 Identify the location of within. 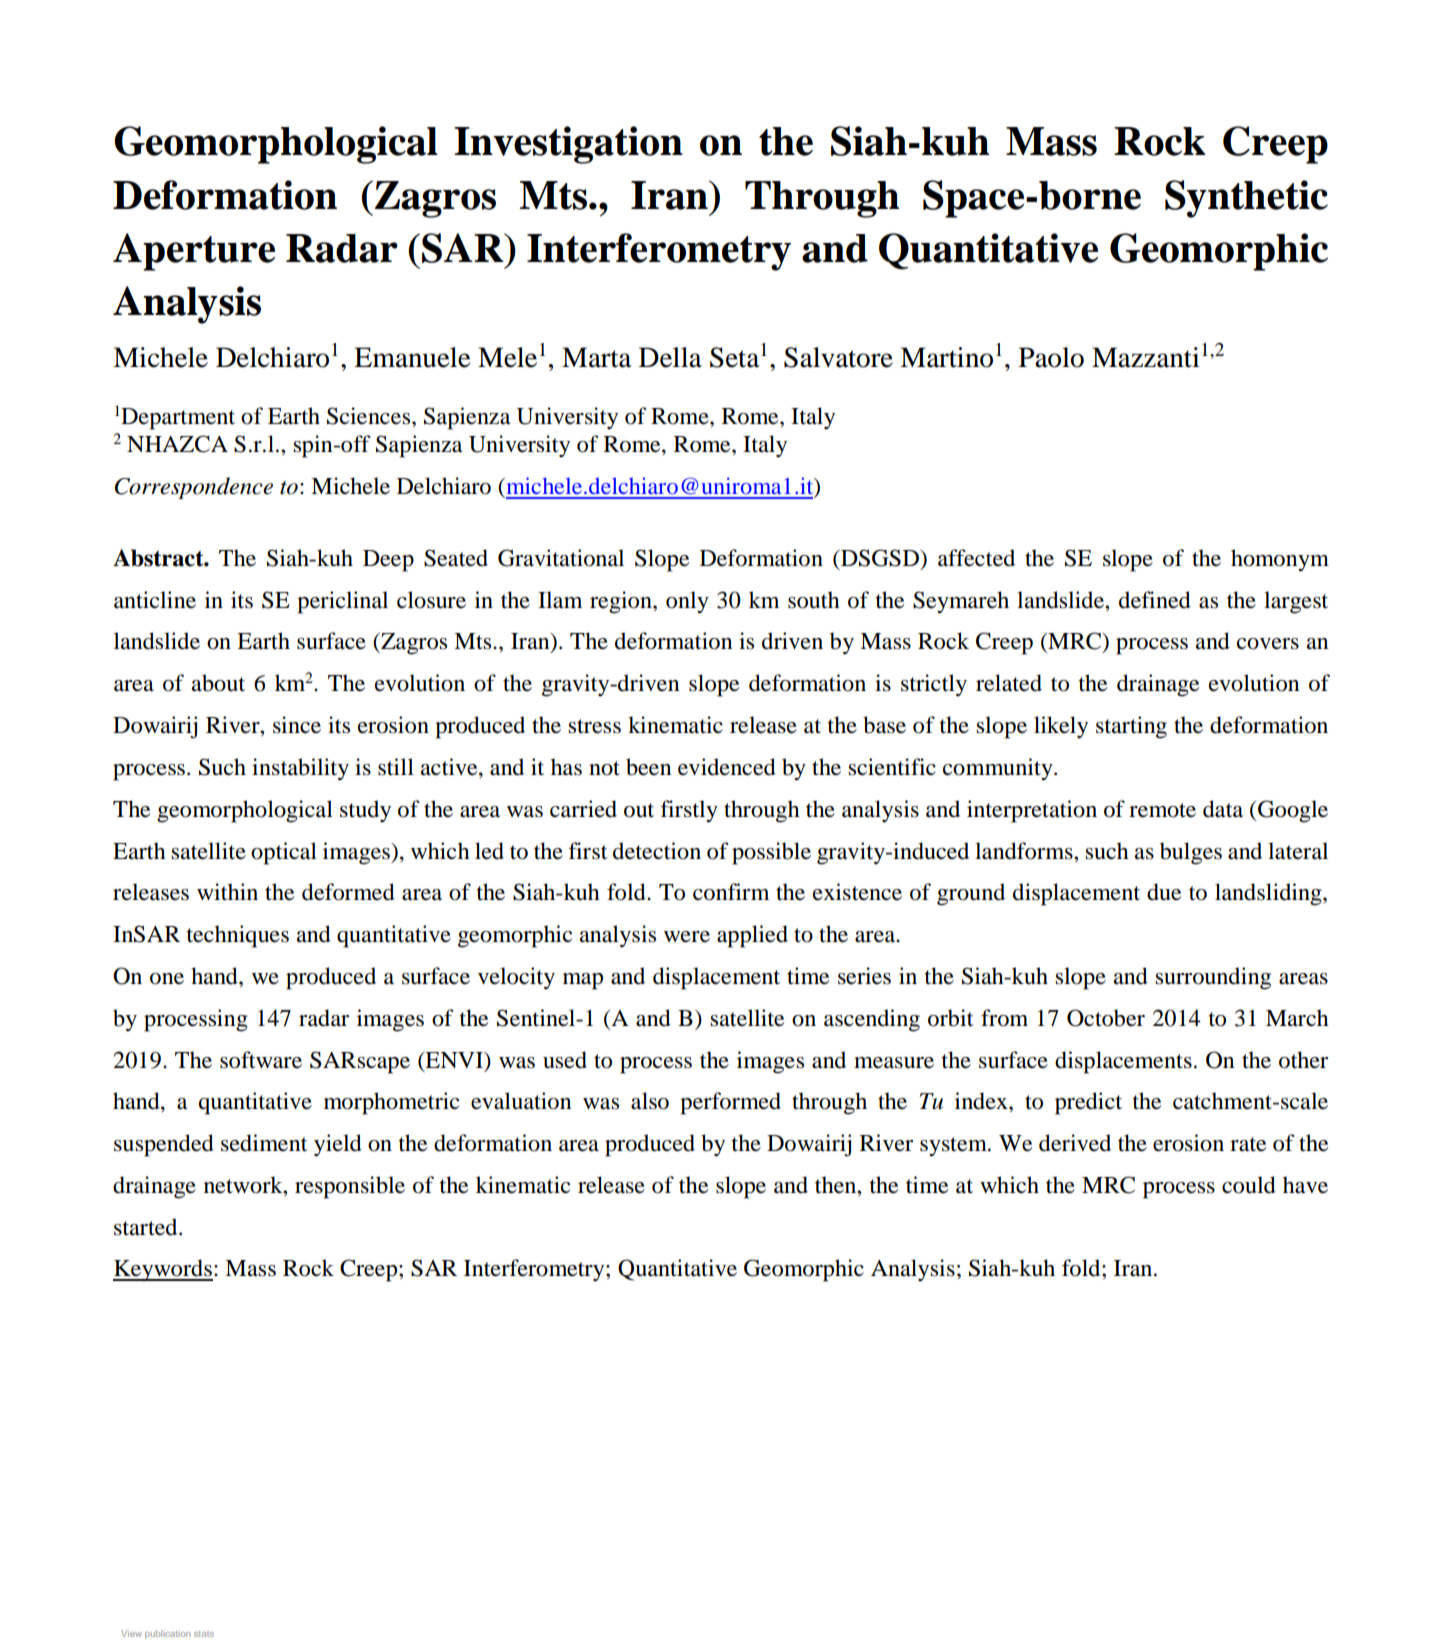
(227, 892).
